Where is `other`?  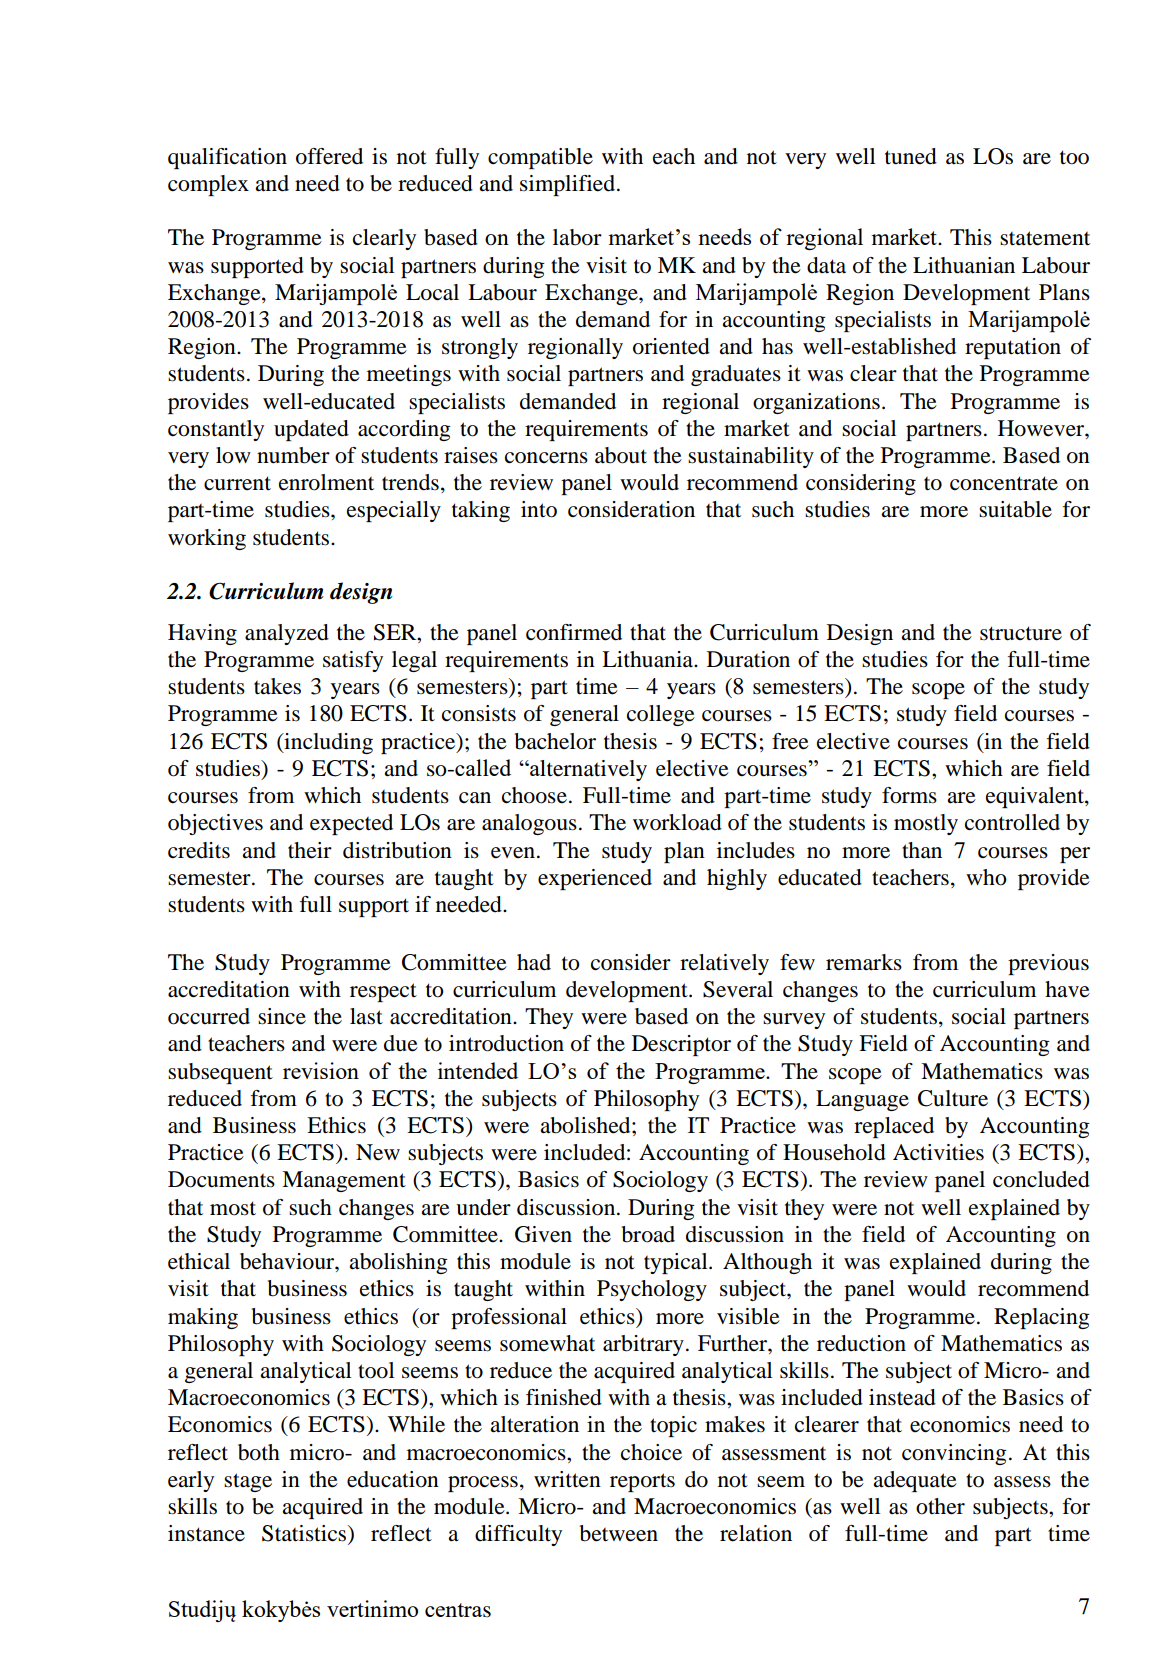
other is located at coordinates (940, 1506).
